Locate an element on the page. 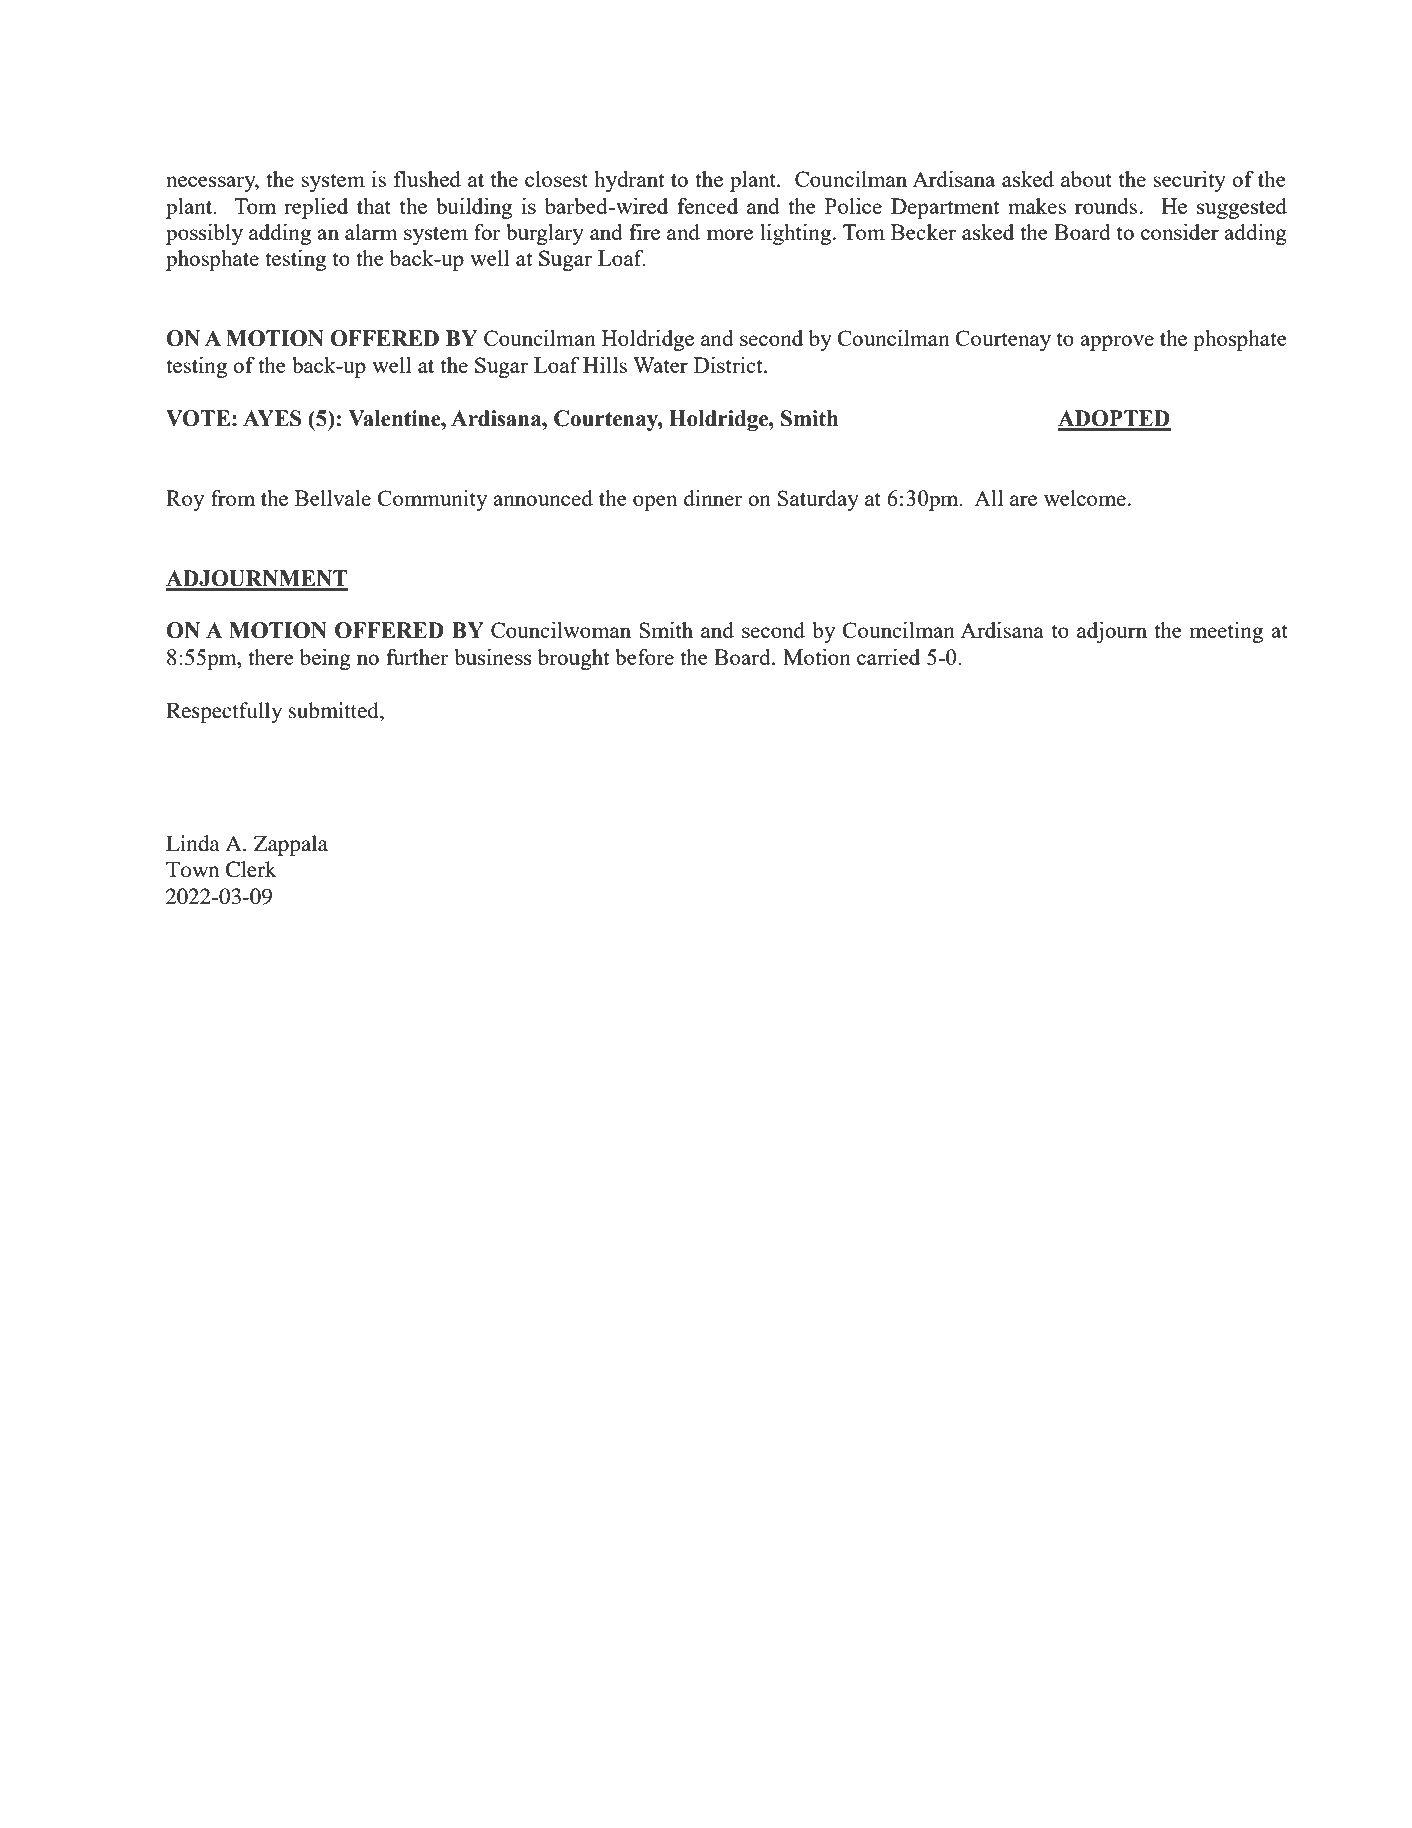 This document has width=1412, height=1828. being is located at coordinates (325, 659).
